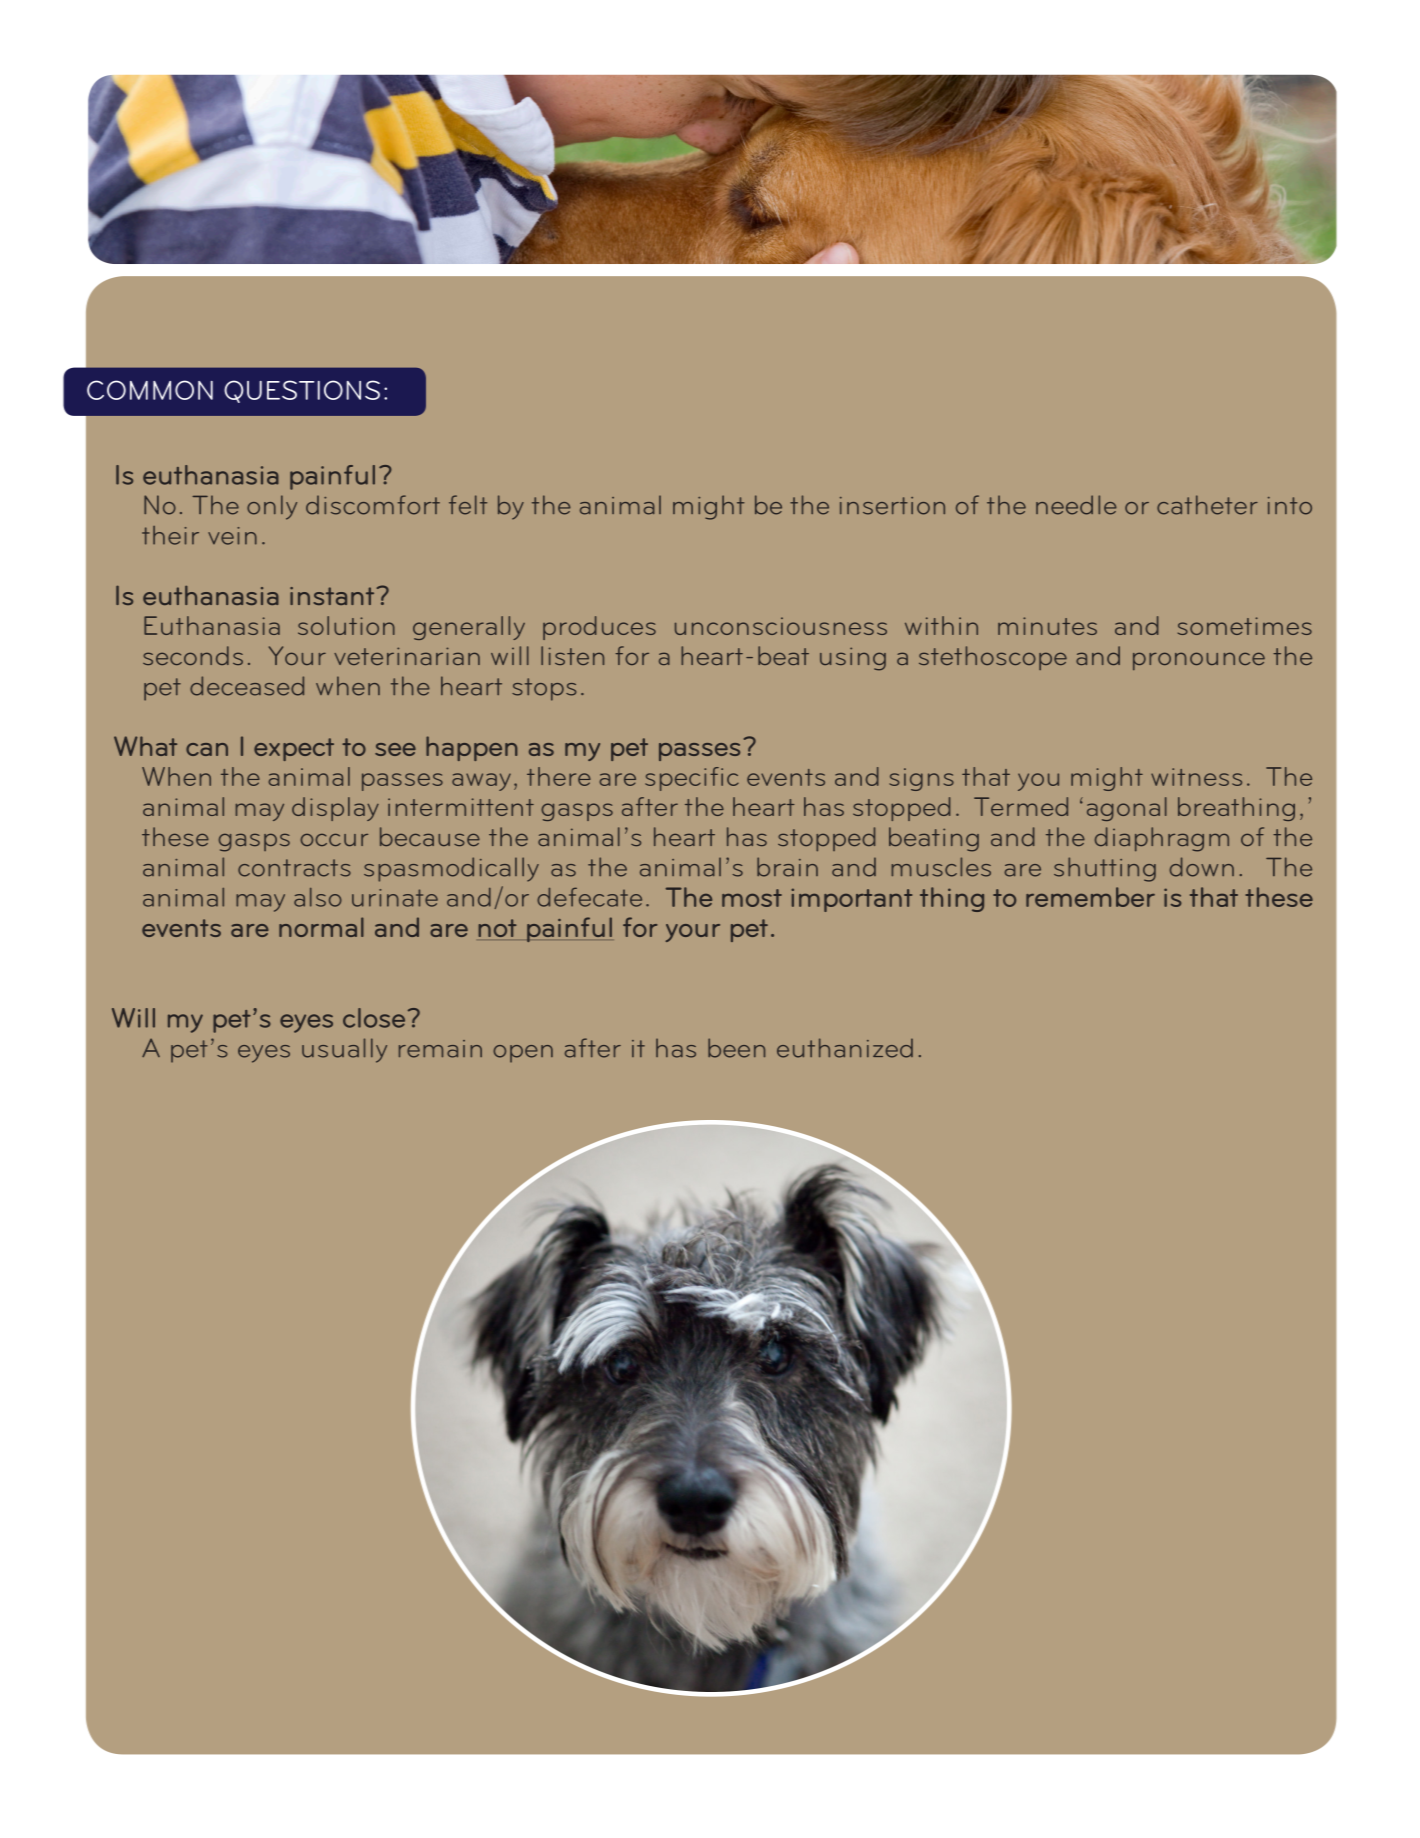  What do you see at coordinates (344, 1050) in the screenshot?
I see `usually` at bounding box center [344, 1050].
